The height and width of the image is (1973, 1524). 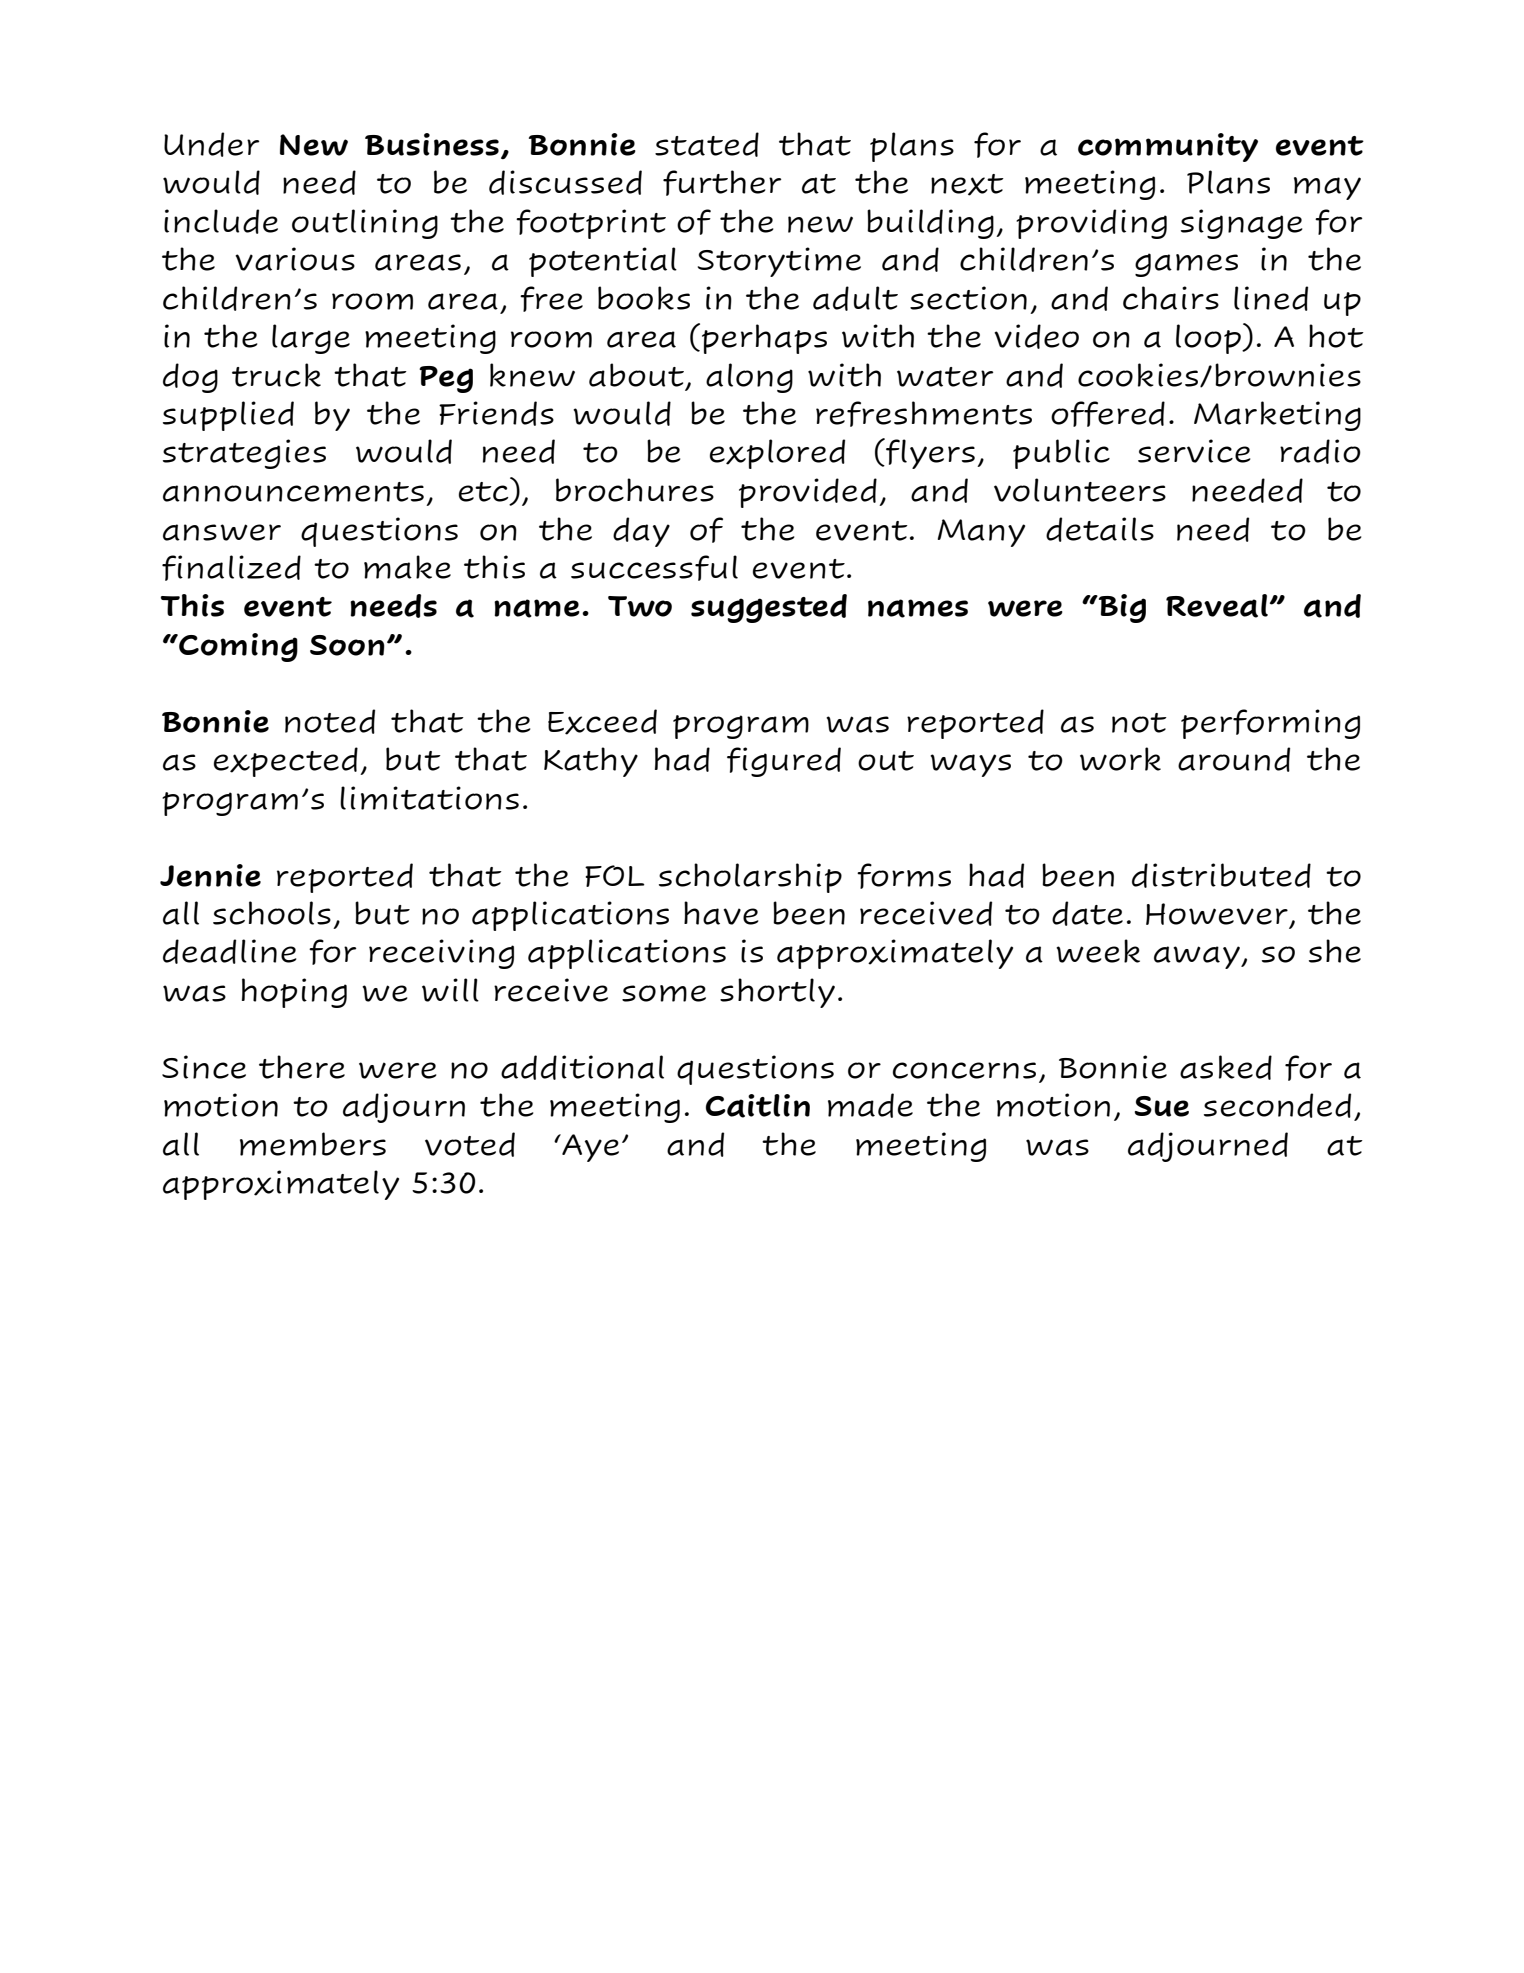 I want to click on distributed, so click(x=1221, y=875).
